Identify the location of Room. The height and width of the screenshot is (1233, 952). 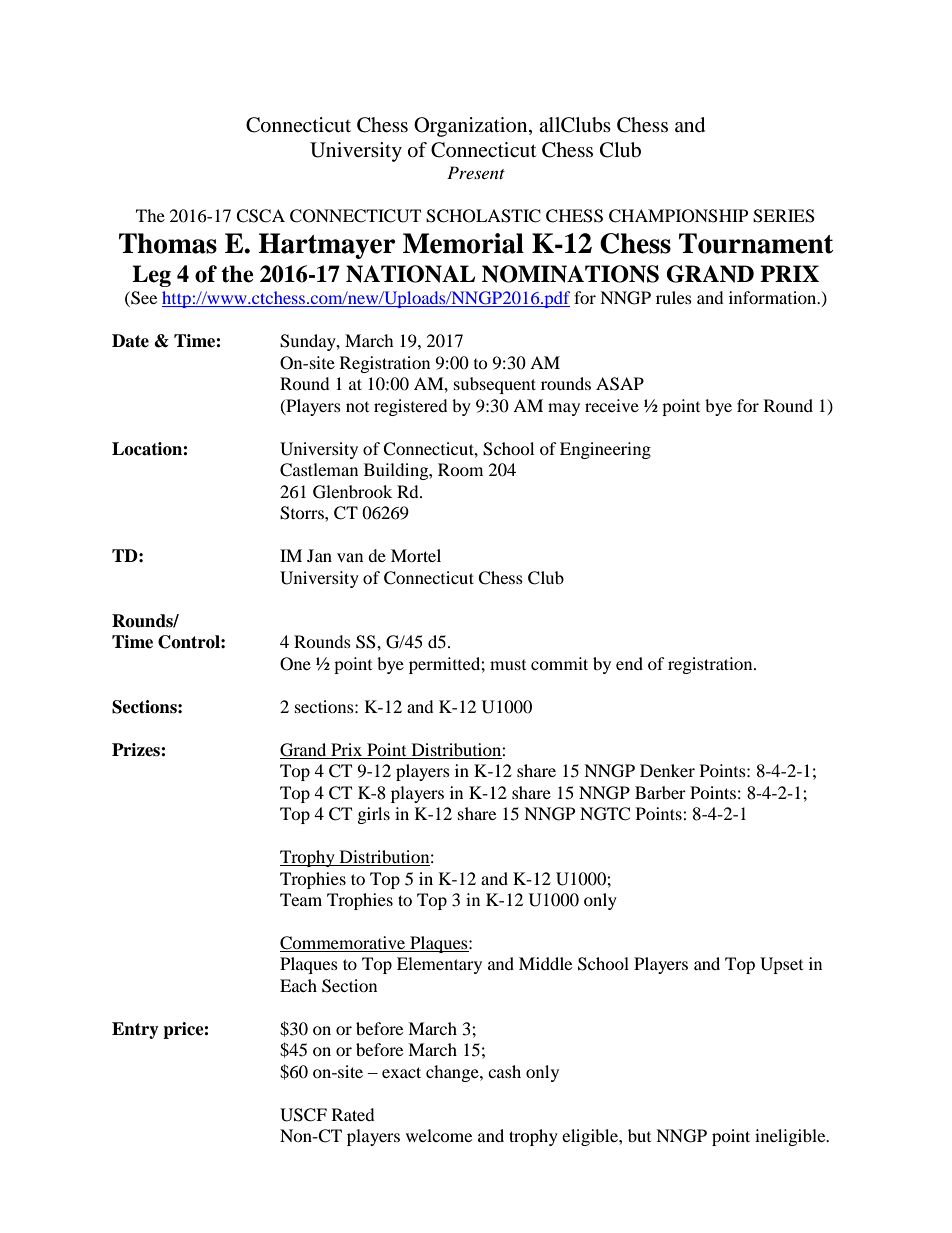
(460, 469).
